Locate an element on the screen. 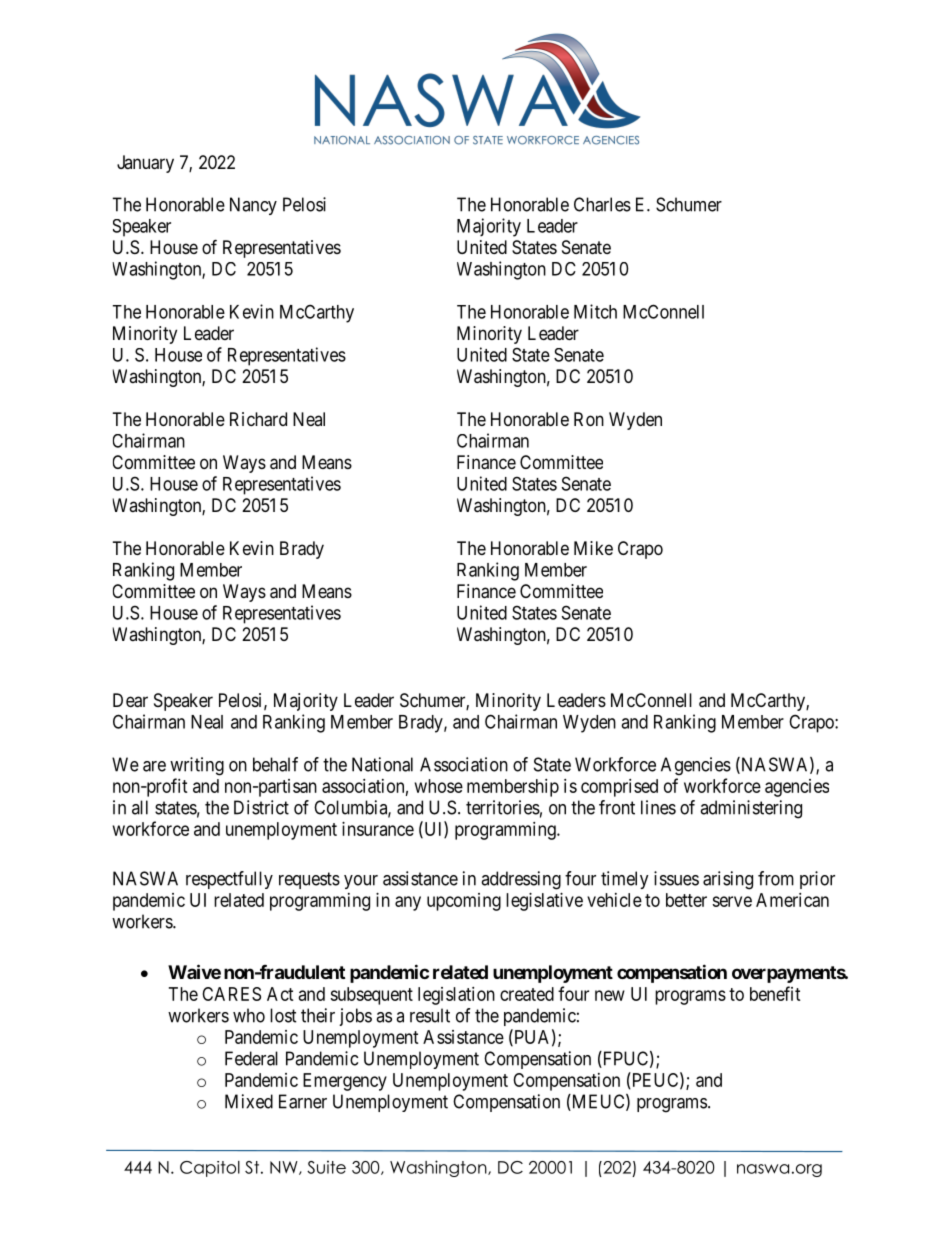 The width and height of the screenshot is (952, 1233). Capitol is located at coordinates (210, 1169).
